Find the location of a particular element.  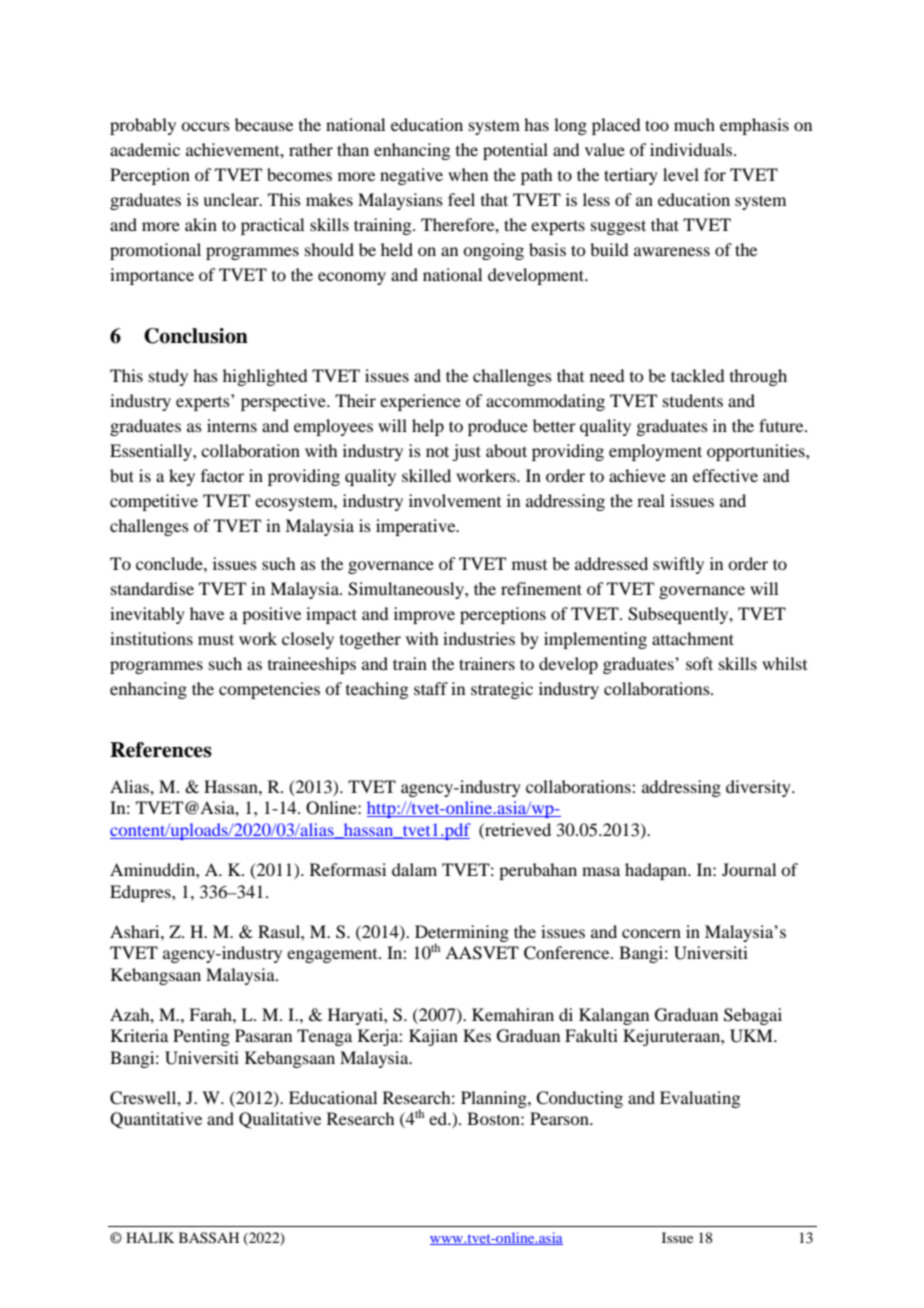

improve is located at coordinates (424, 615).
